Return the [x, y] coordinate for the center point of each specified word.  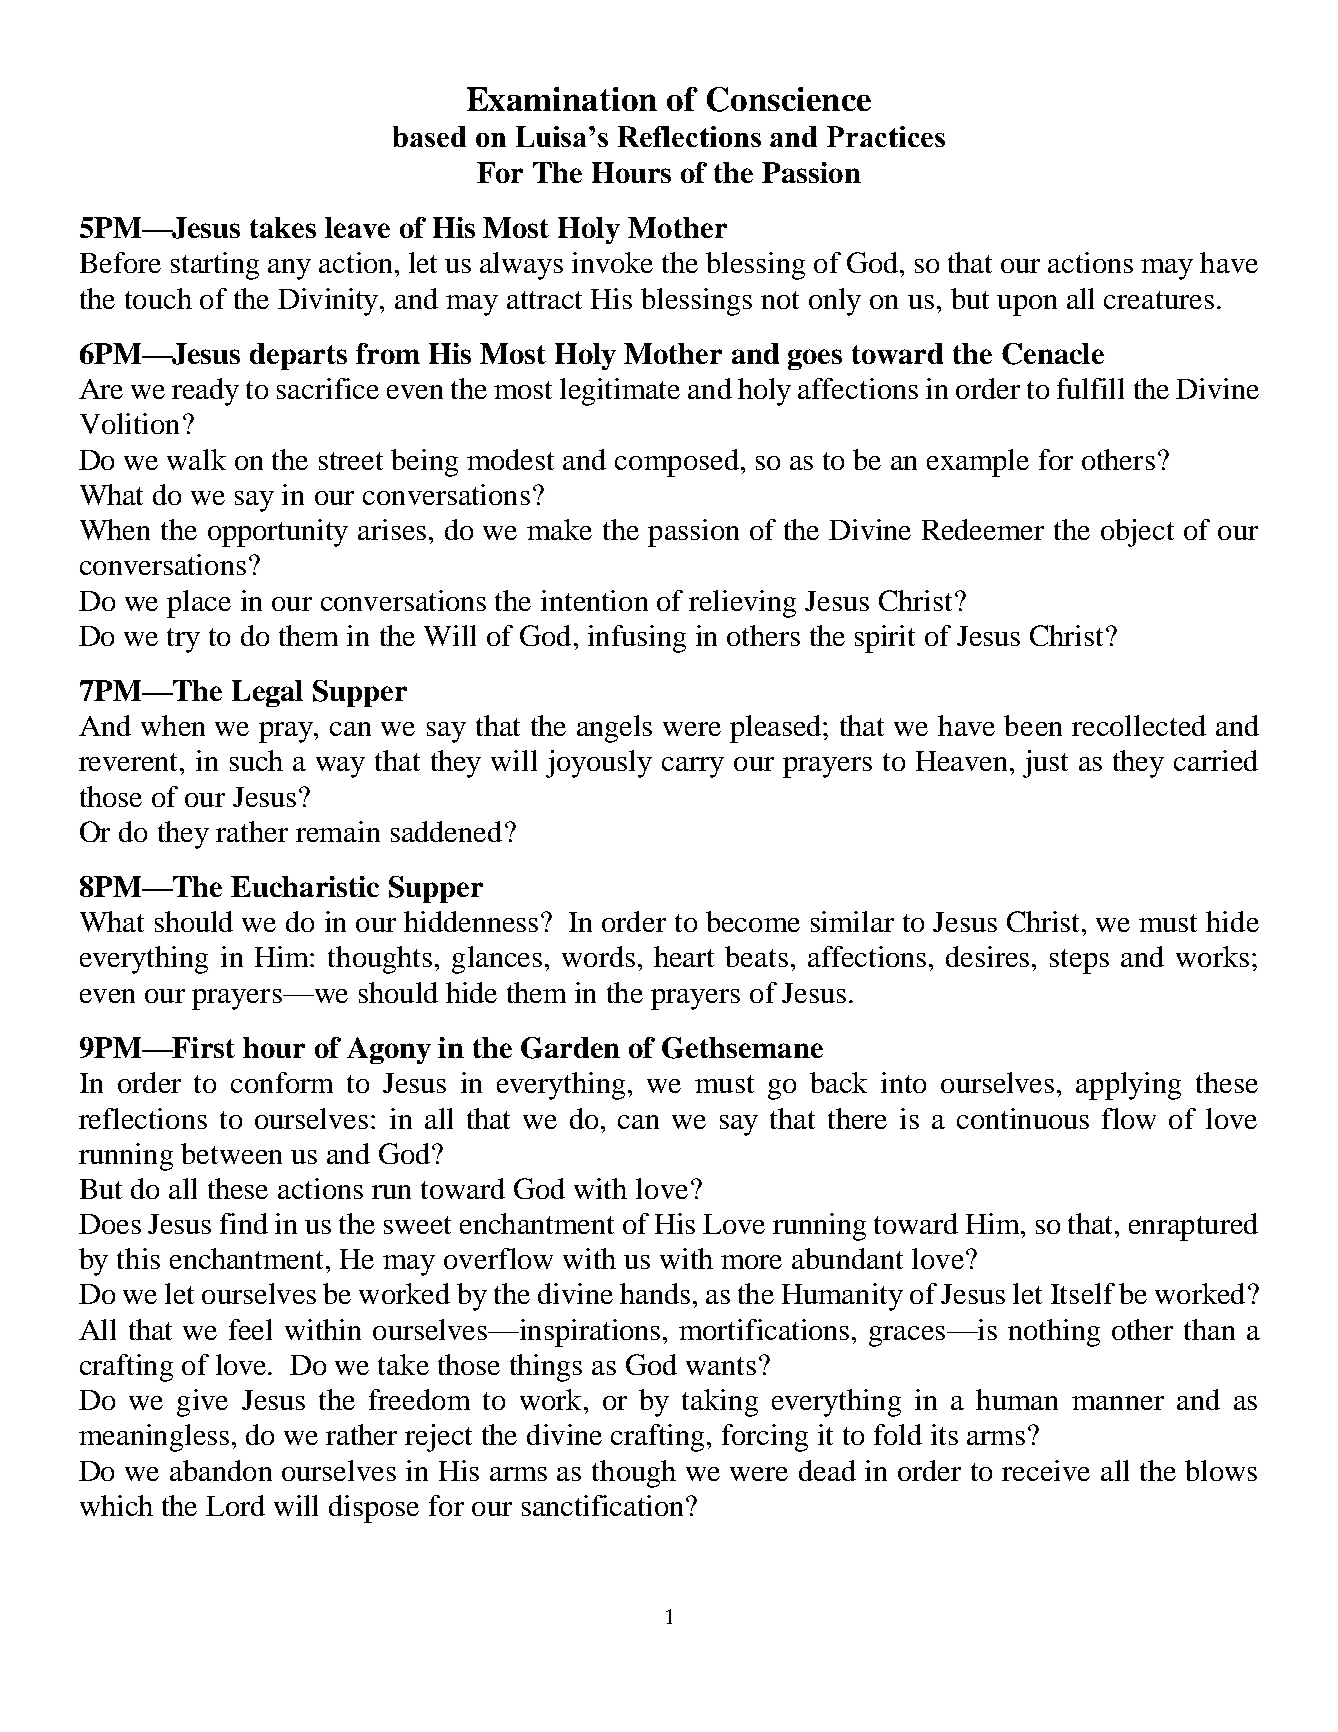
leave [357, 227]
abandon [221, 1470]
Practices [886, 136]
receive [1046, 1470]
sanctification [602, 1505]
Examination [562, 99]
